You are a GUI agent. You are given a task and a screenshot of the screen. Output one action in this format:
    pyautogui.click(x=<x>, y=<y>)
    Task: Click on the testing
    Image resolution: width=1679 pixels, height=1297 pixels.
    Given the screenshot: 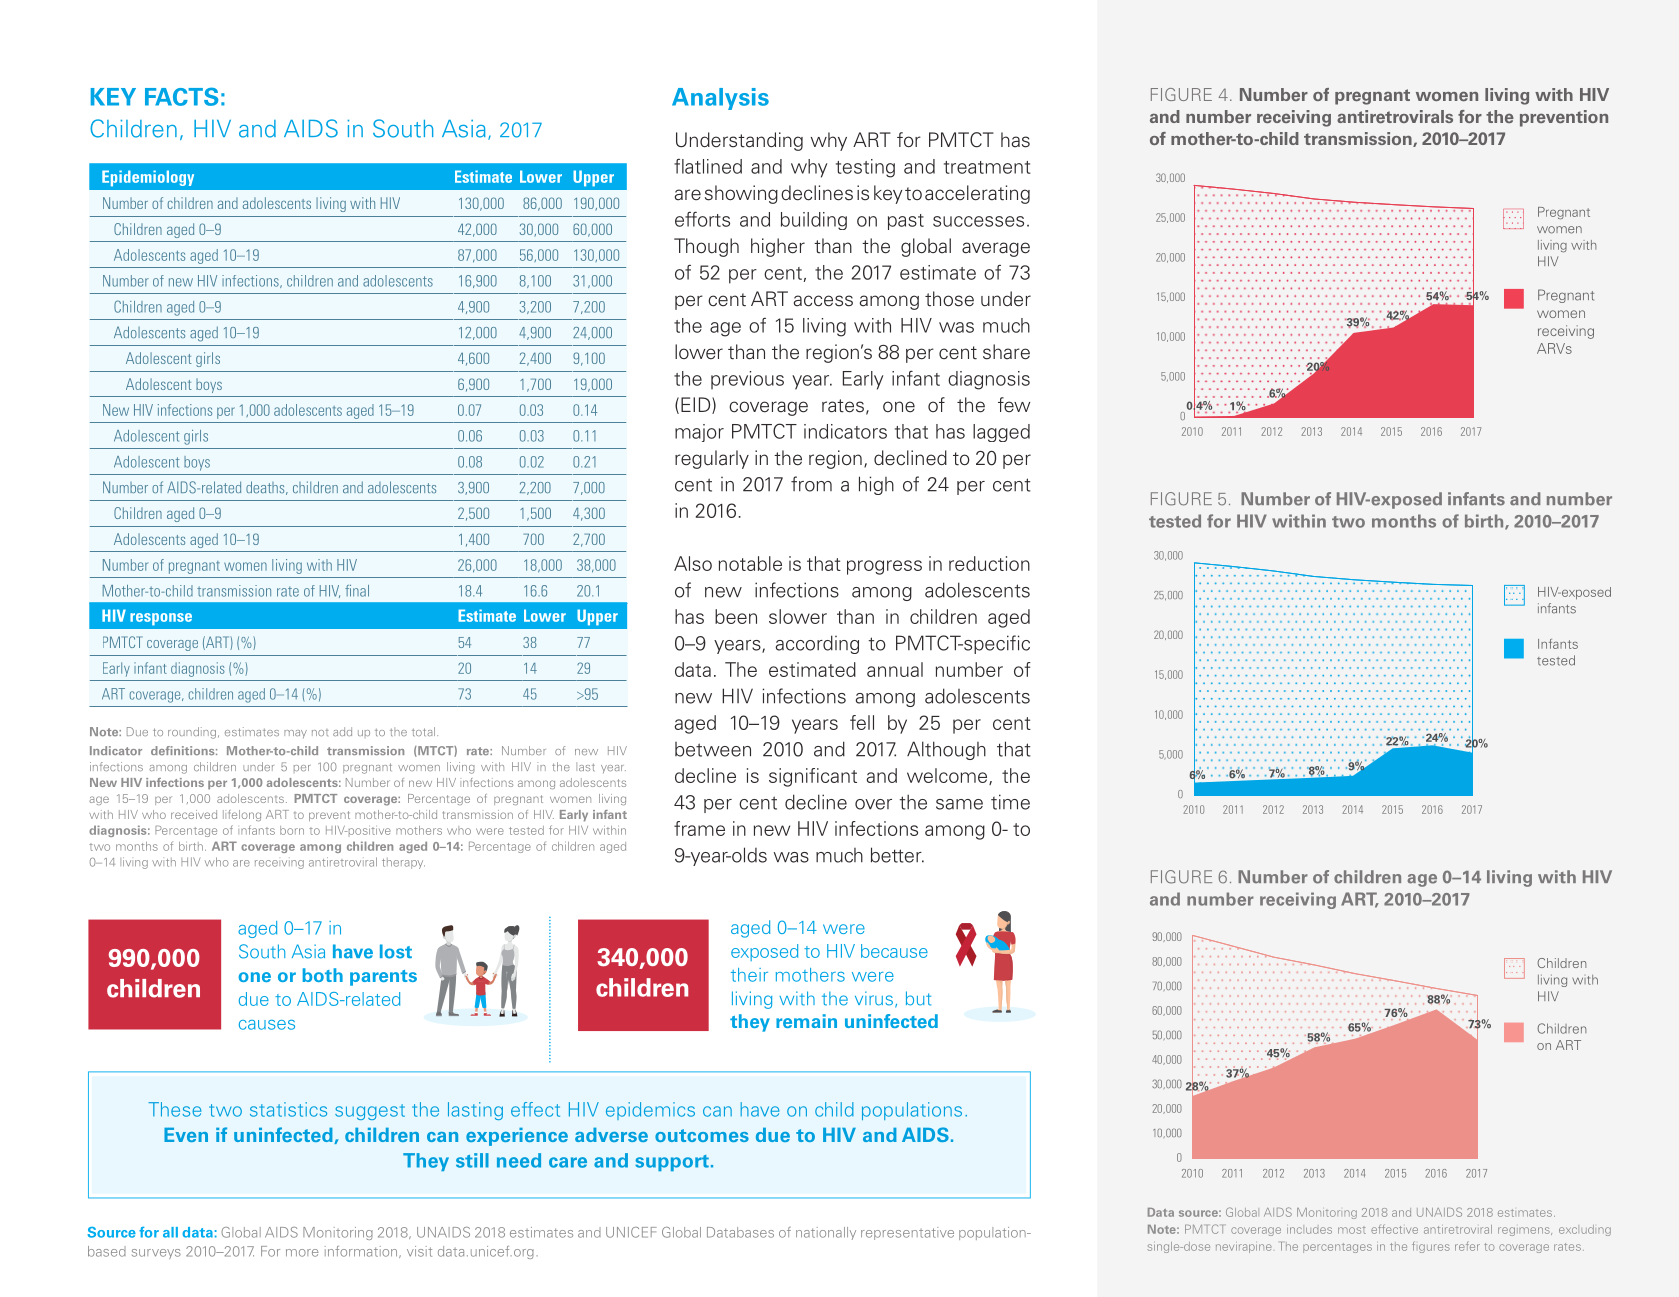 What is the action you would take?
    pyautogui.click(x=865, y=168)
